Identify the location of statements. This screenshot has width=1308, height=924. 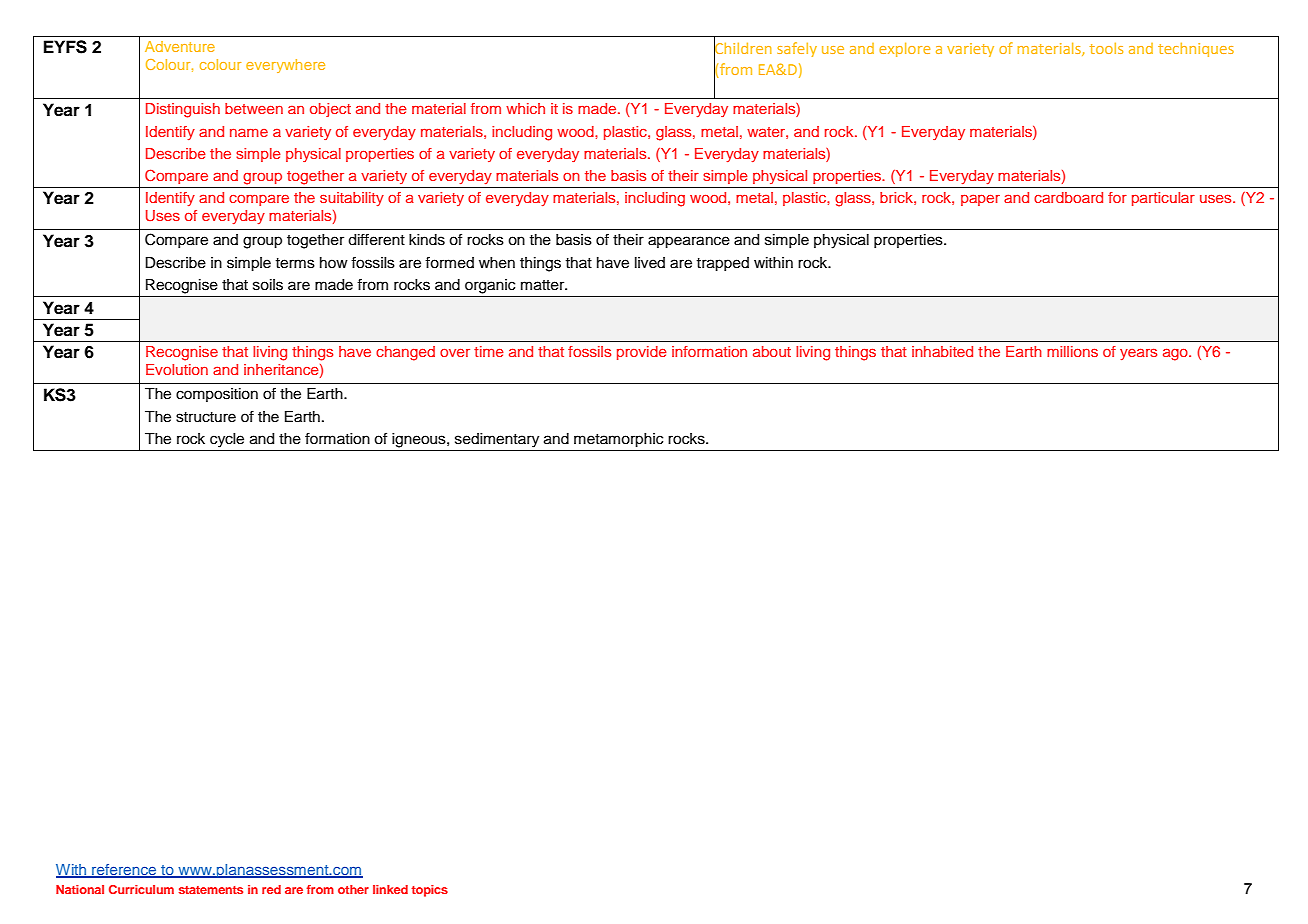
(211, 890).
